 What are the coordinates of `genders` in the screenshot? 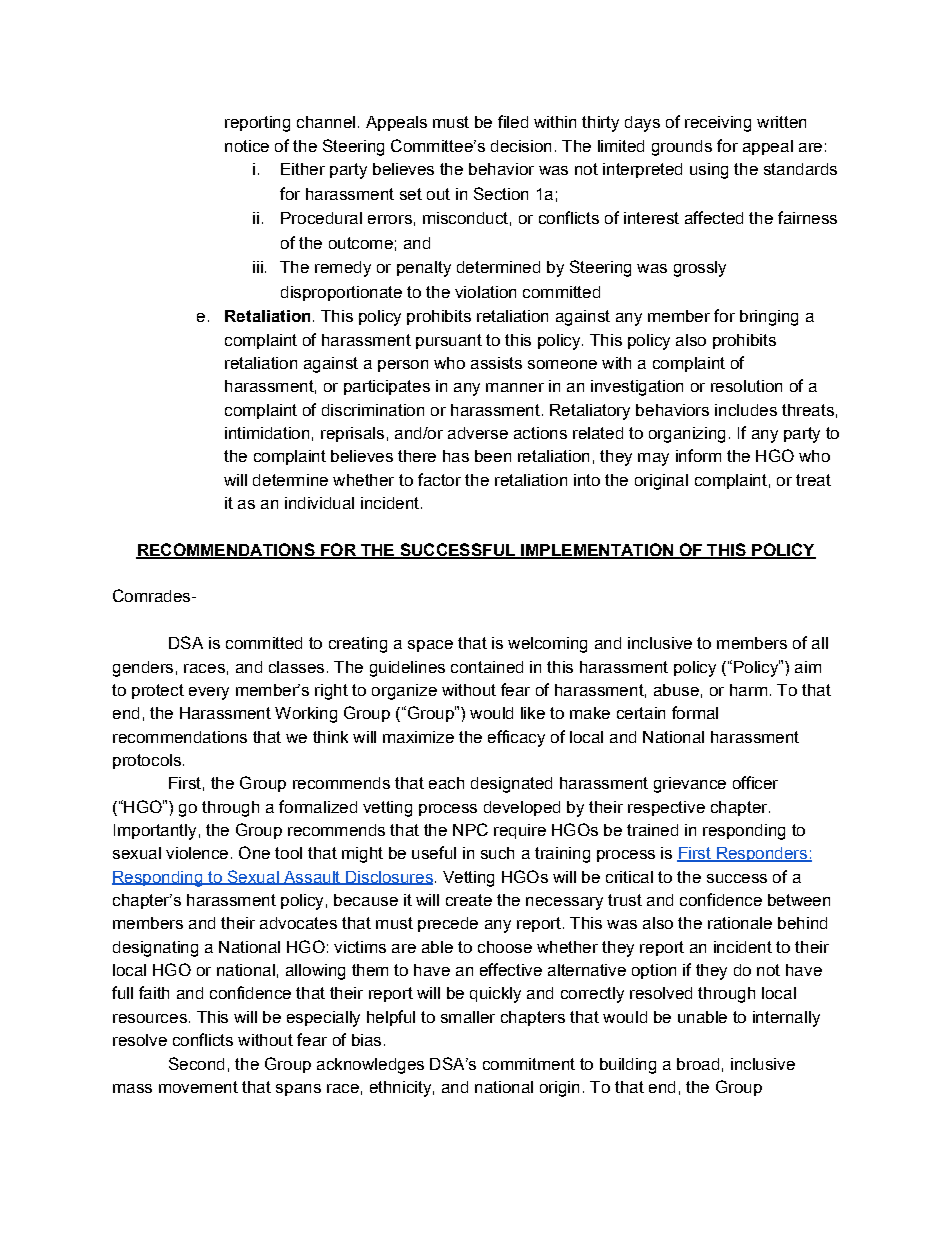 It's located at (143, 669).
